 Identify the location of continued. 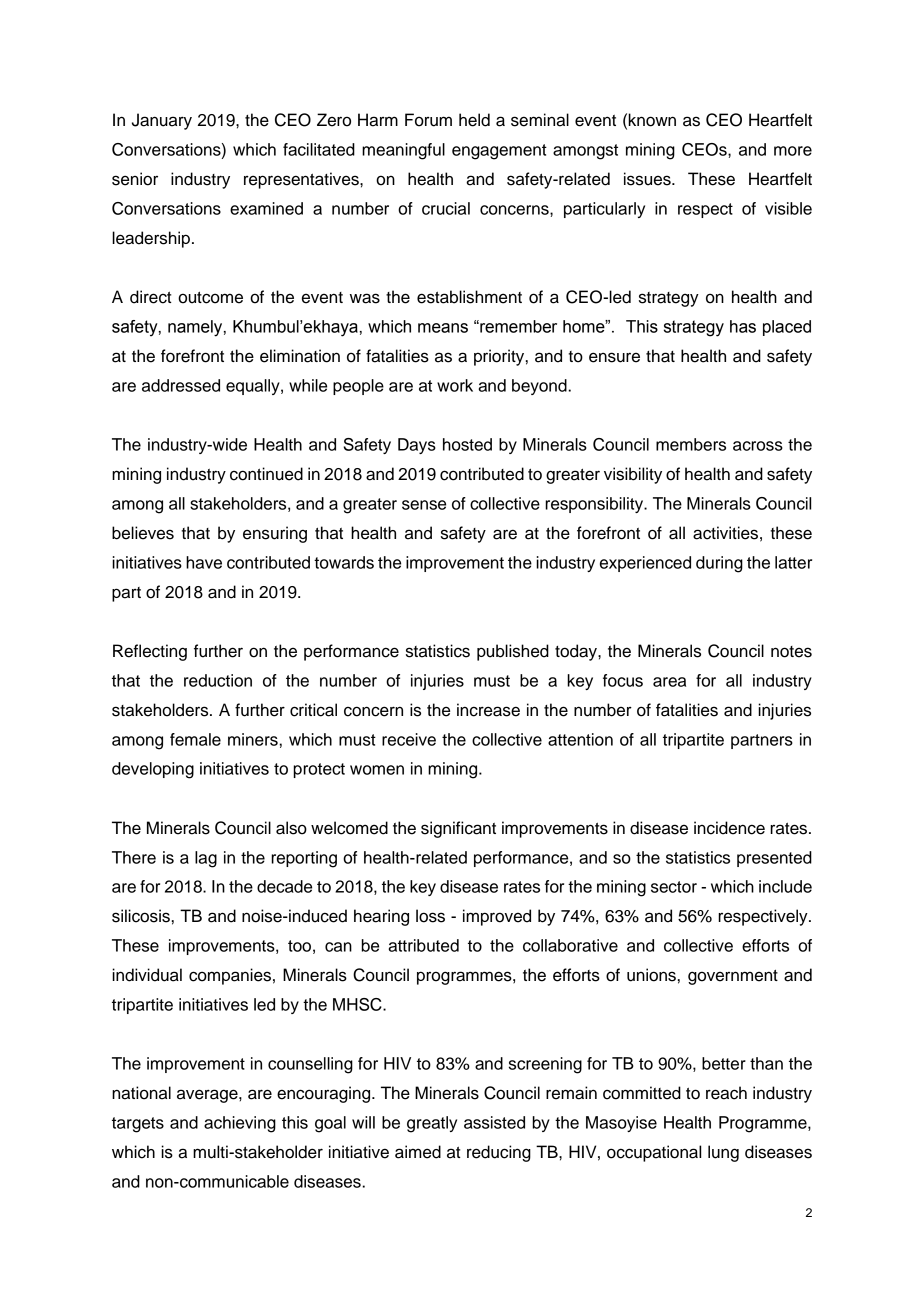
(266, 474).
